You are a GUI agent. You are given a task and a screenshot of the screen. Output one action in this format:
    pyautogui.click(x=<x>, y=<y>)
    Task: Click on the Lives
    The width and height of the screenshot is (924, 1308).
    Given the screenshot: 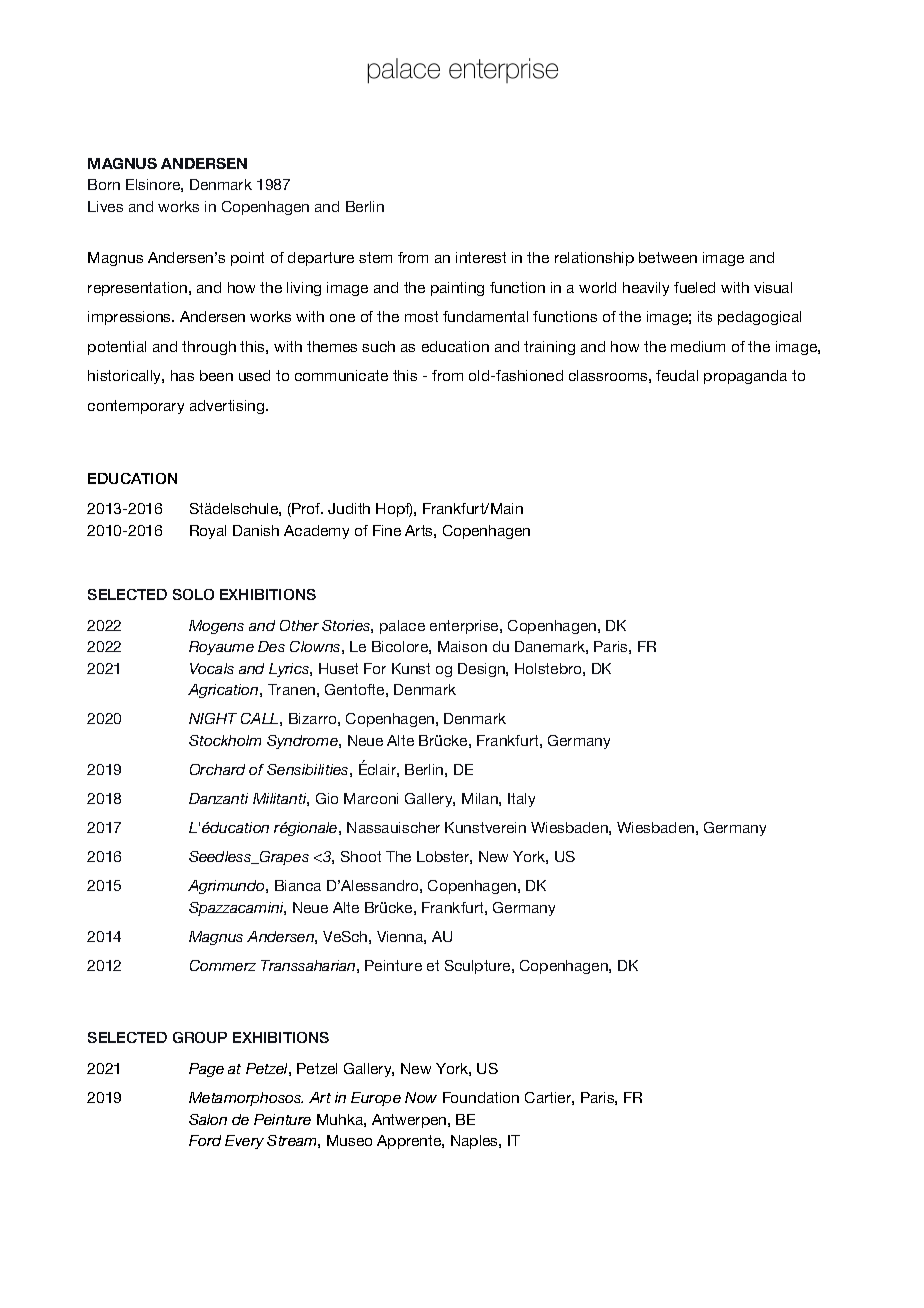 What is the action you would take?
    pyautogui.click(x=105, y=206)
